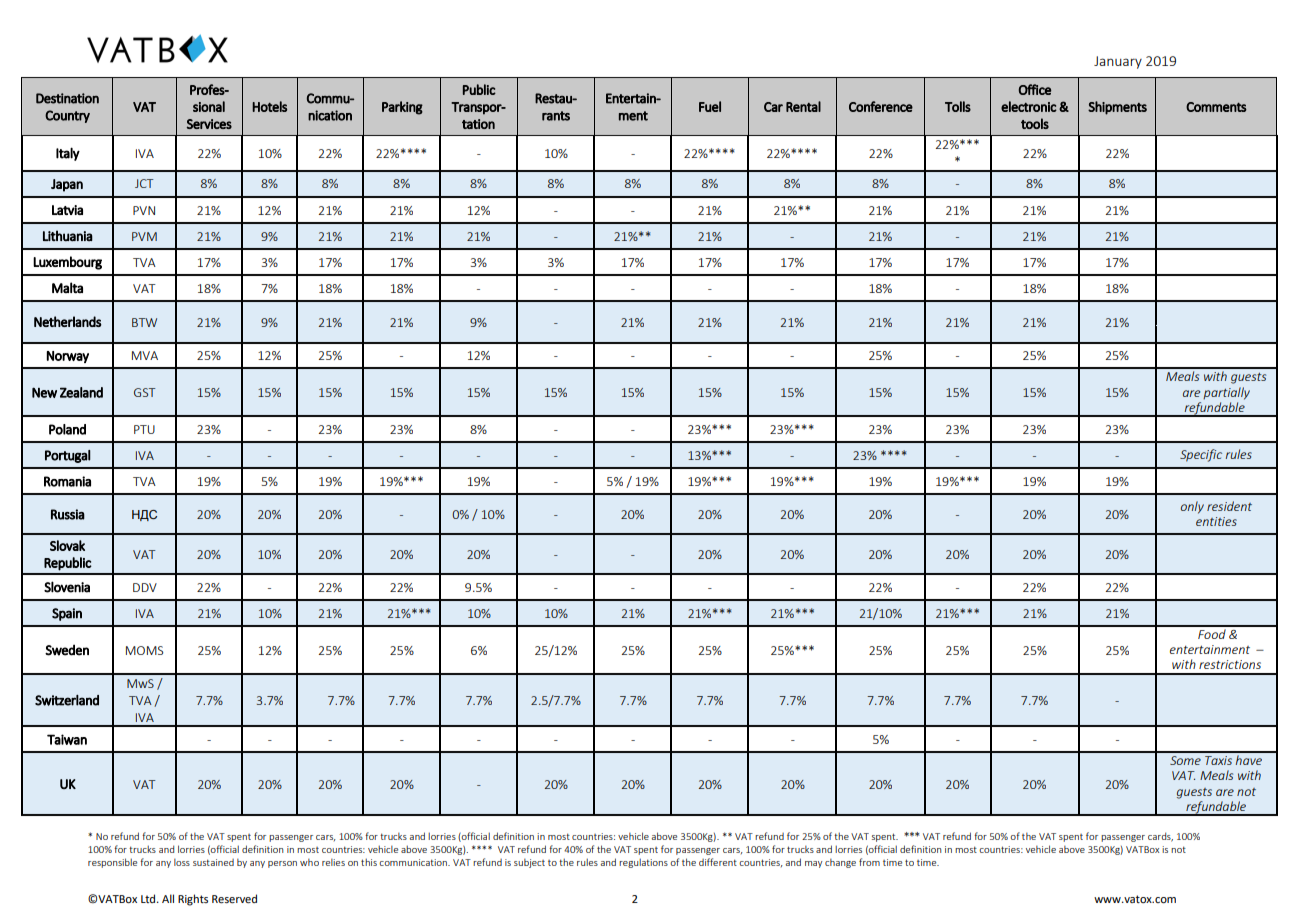 The height and width of the screenshot is (924, 1307). What do you see at coordinates (1035, 89) in the screenshot?
I see `Office` at bounding box center [1035, 89].
